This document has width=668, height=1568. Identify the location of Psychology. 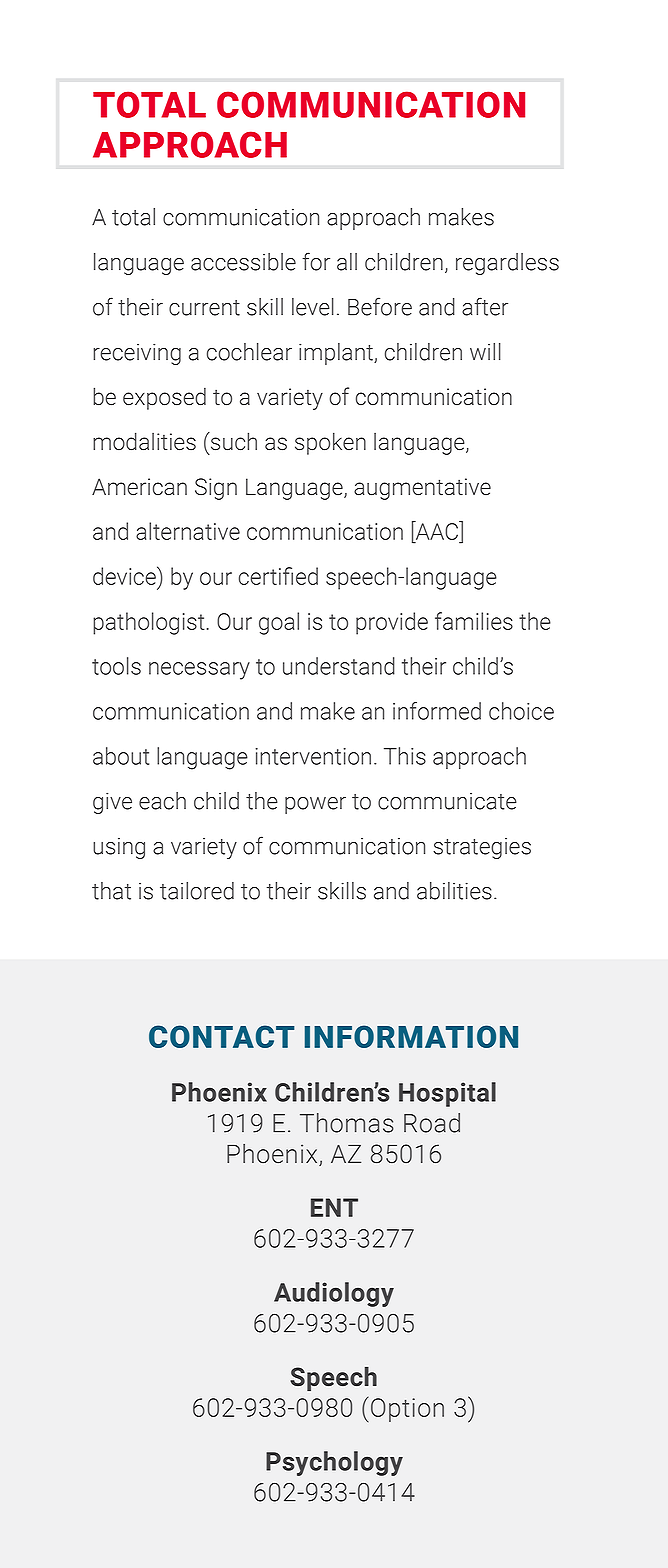
(334, 1463).
